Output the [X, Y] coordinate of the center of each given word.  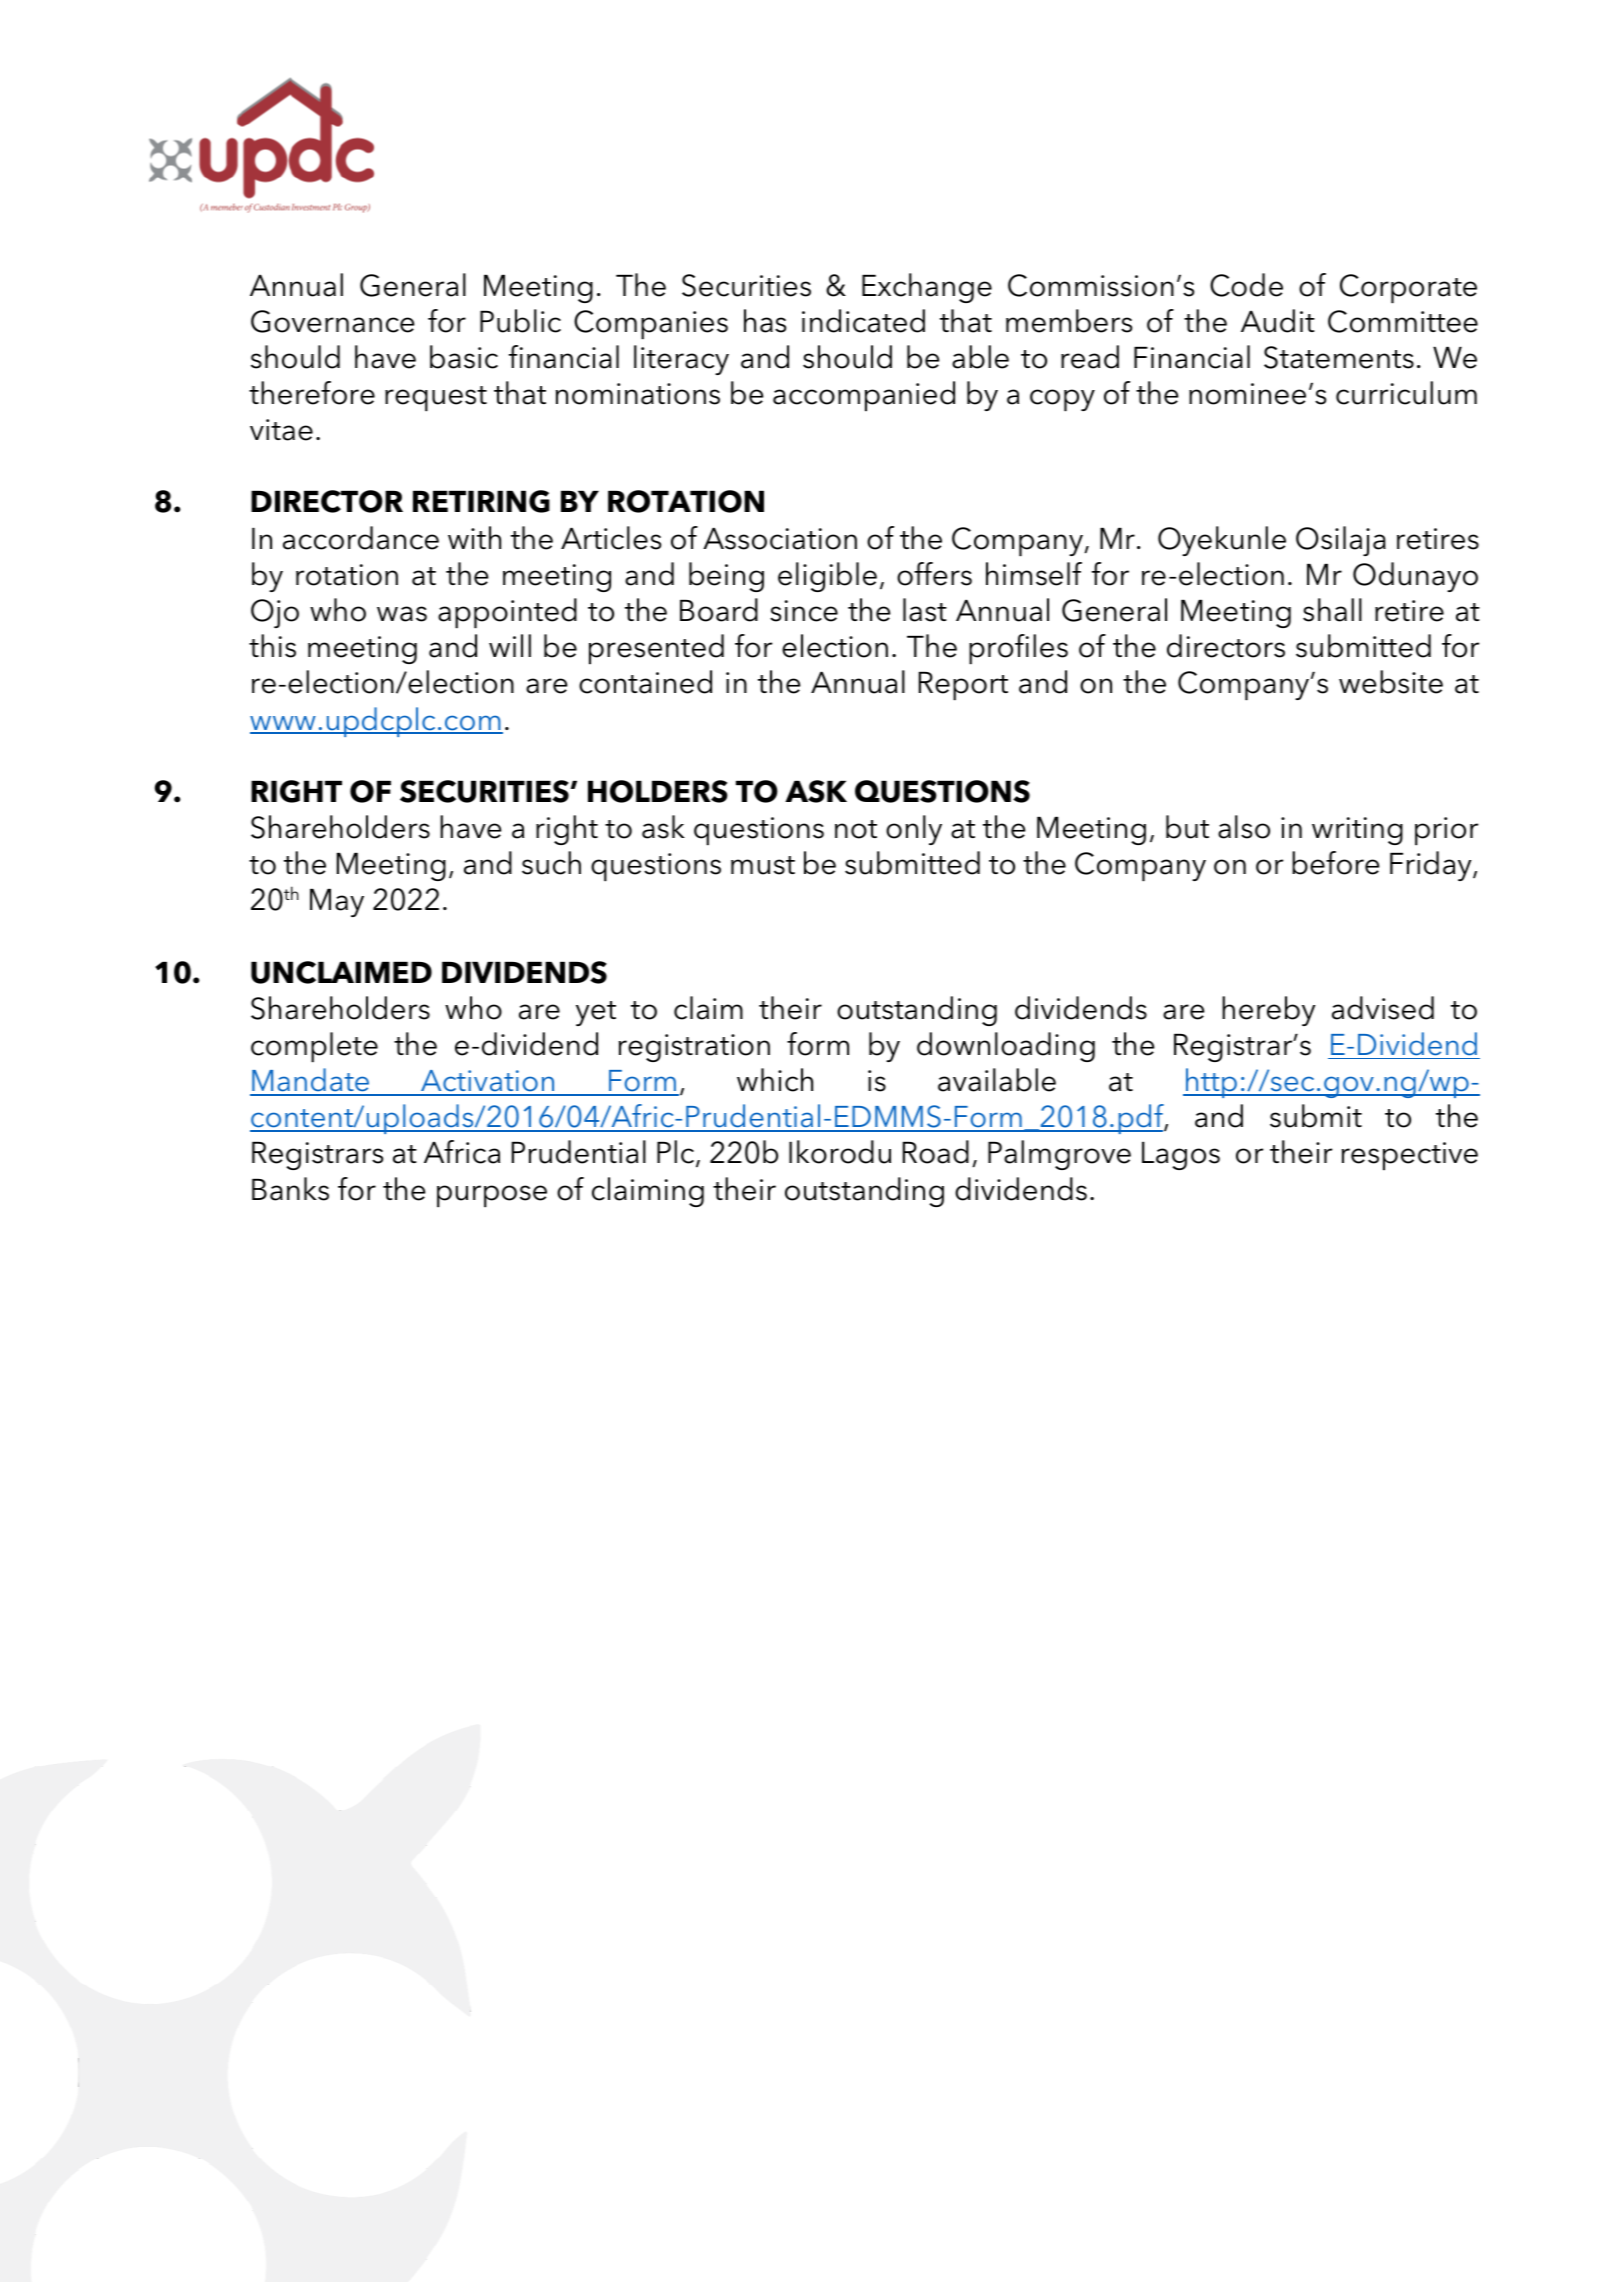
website [1391, 682]
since [804, 611]
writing [1357, 831]
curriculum [1406, 393]
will [510, 645]
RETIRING [481, 501]
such [551, 863]
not [856, 829]
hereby [1268, 1011]
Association [780, 539]
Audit [1278, 321]
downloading [1006, 1047]
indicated [863, 321]
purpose [492, 1196]
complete [314, 1047]
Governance [332, 321]
